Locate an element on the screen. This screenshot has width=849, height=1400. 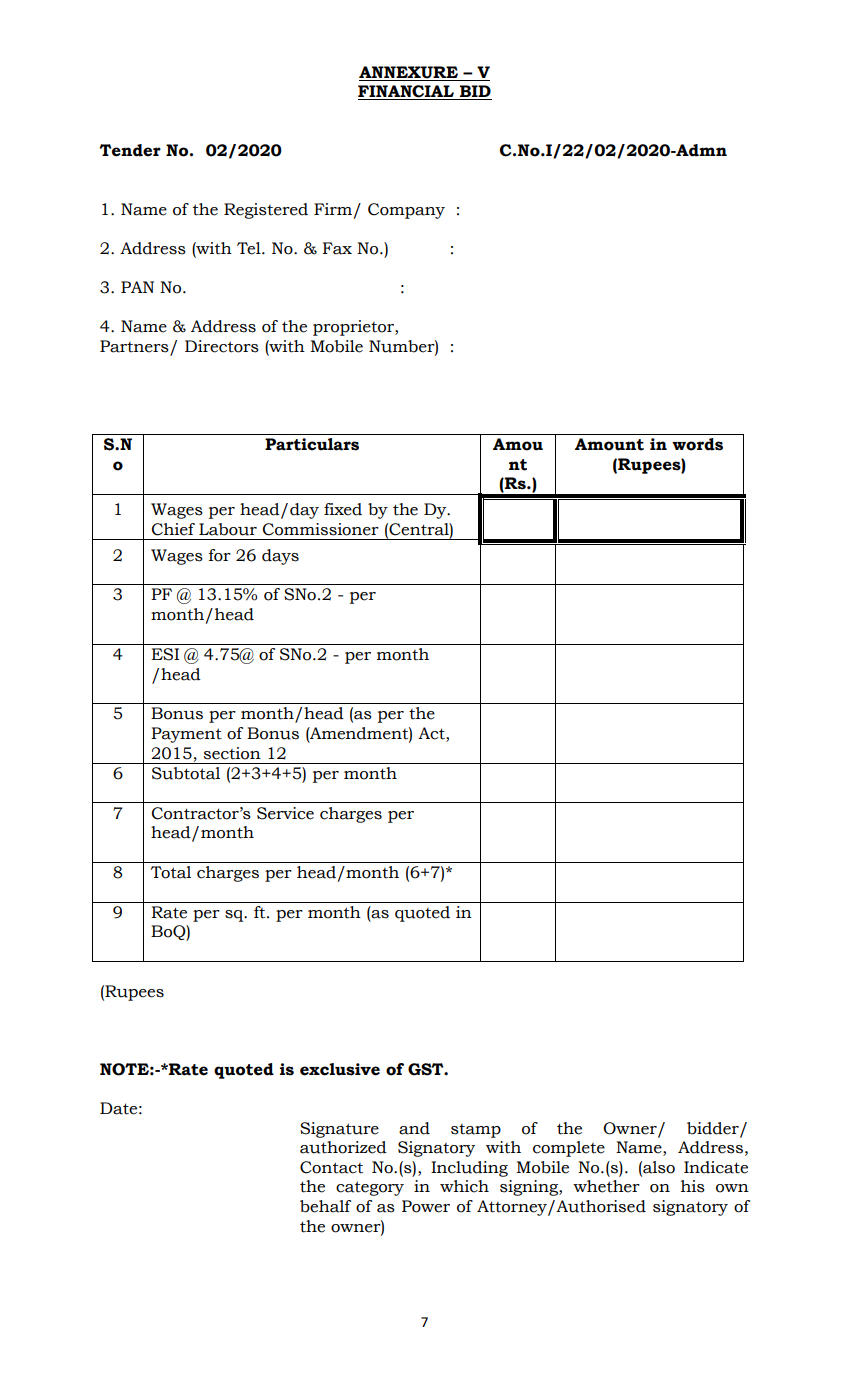
Company is located at coordinates (406, 211).
